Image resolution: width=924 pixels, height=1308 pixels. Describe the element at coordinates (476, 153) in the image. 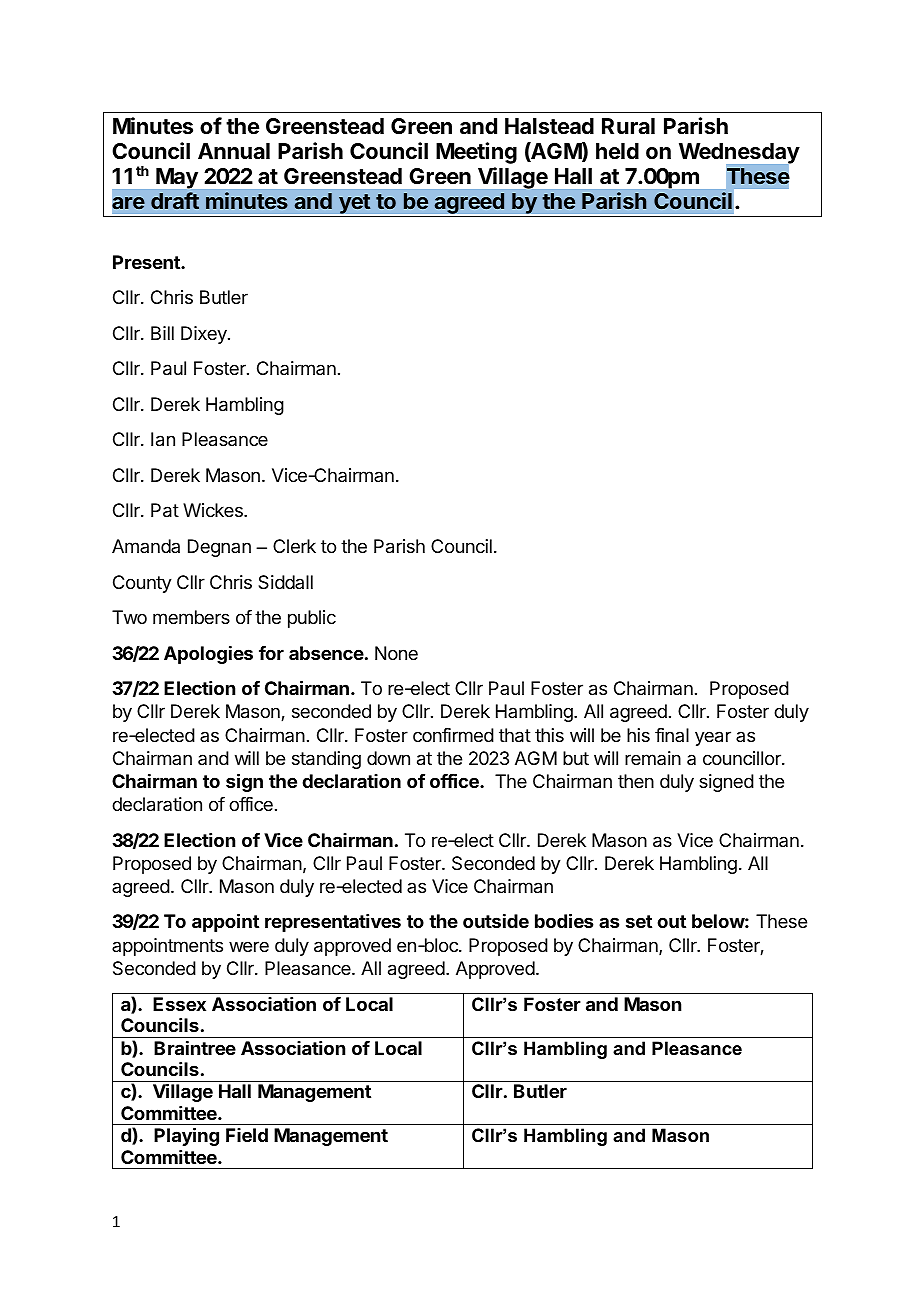

I see `Meeting` at that location.
